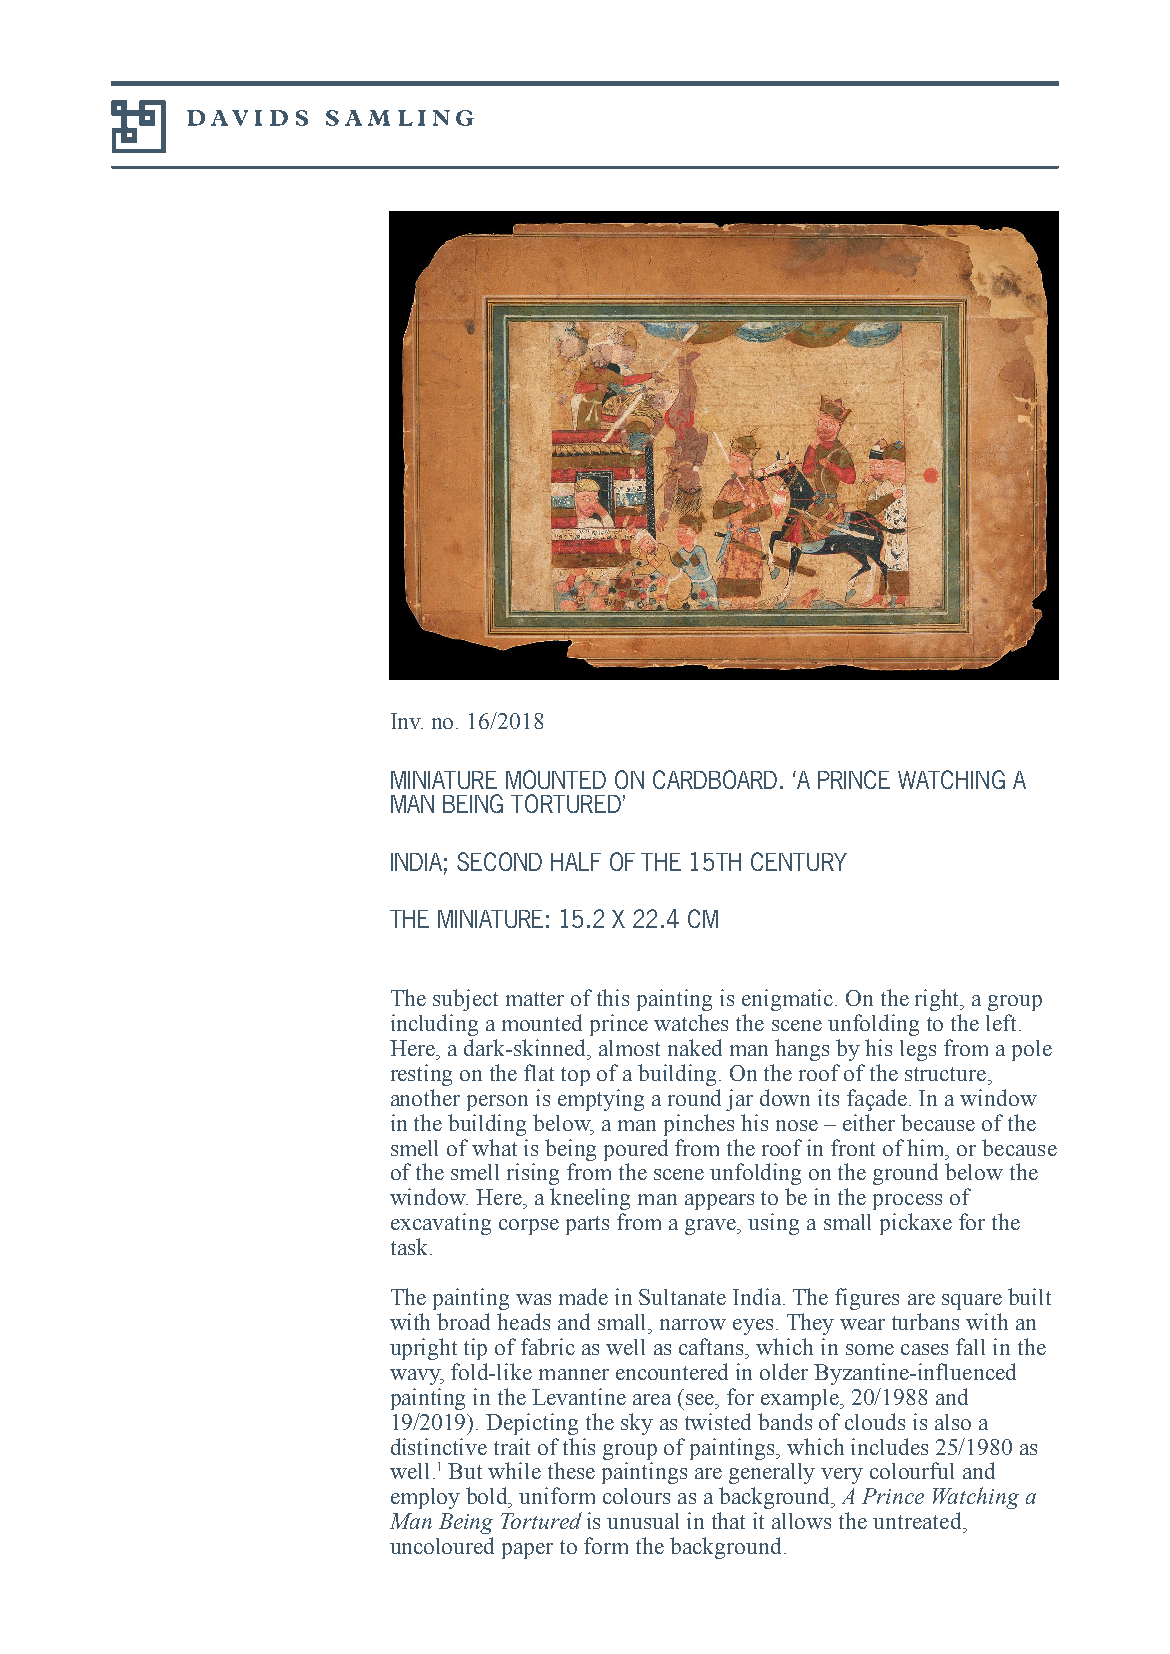 The height and width of the screenshot is (1654, 1170). I want to click on watches, so click(691, 1022).
